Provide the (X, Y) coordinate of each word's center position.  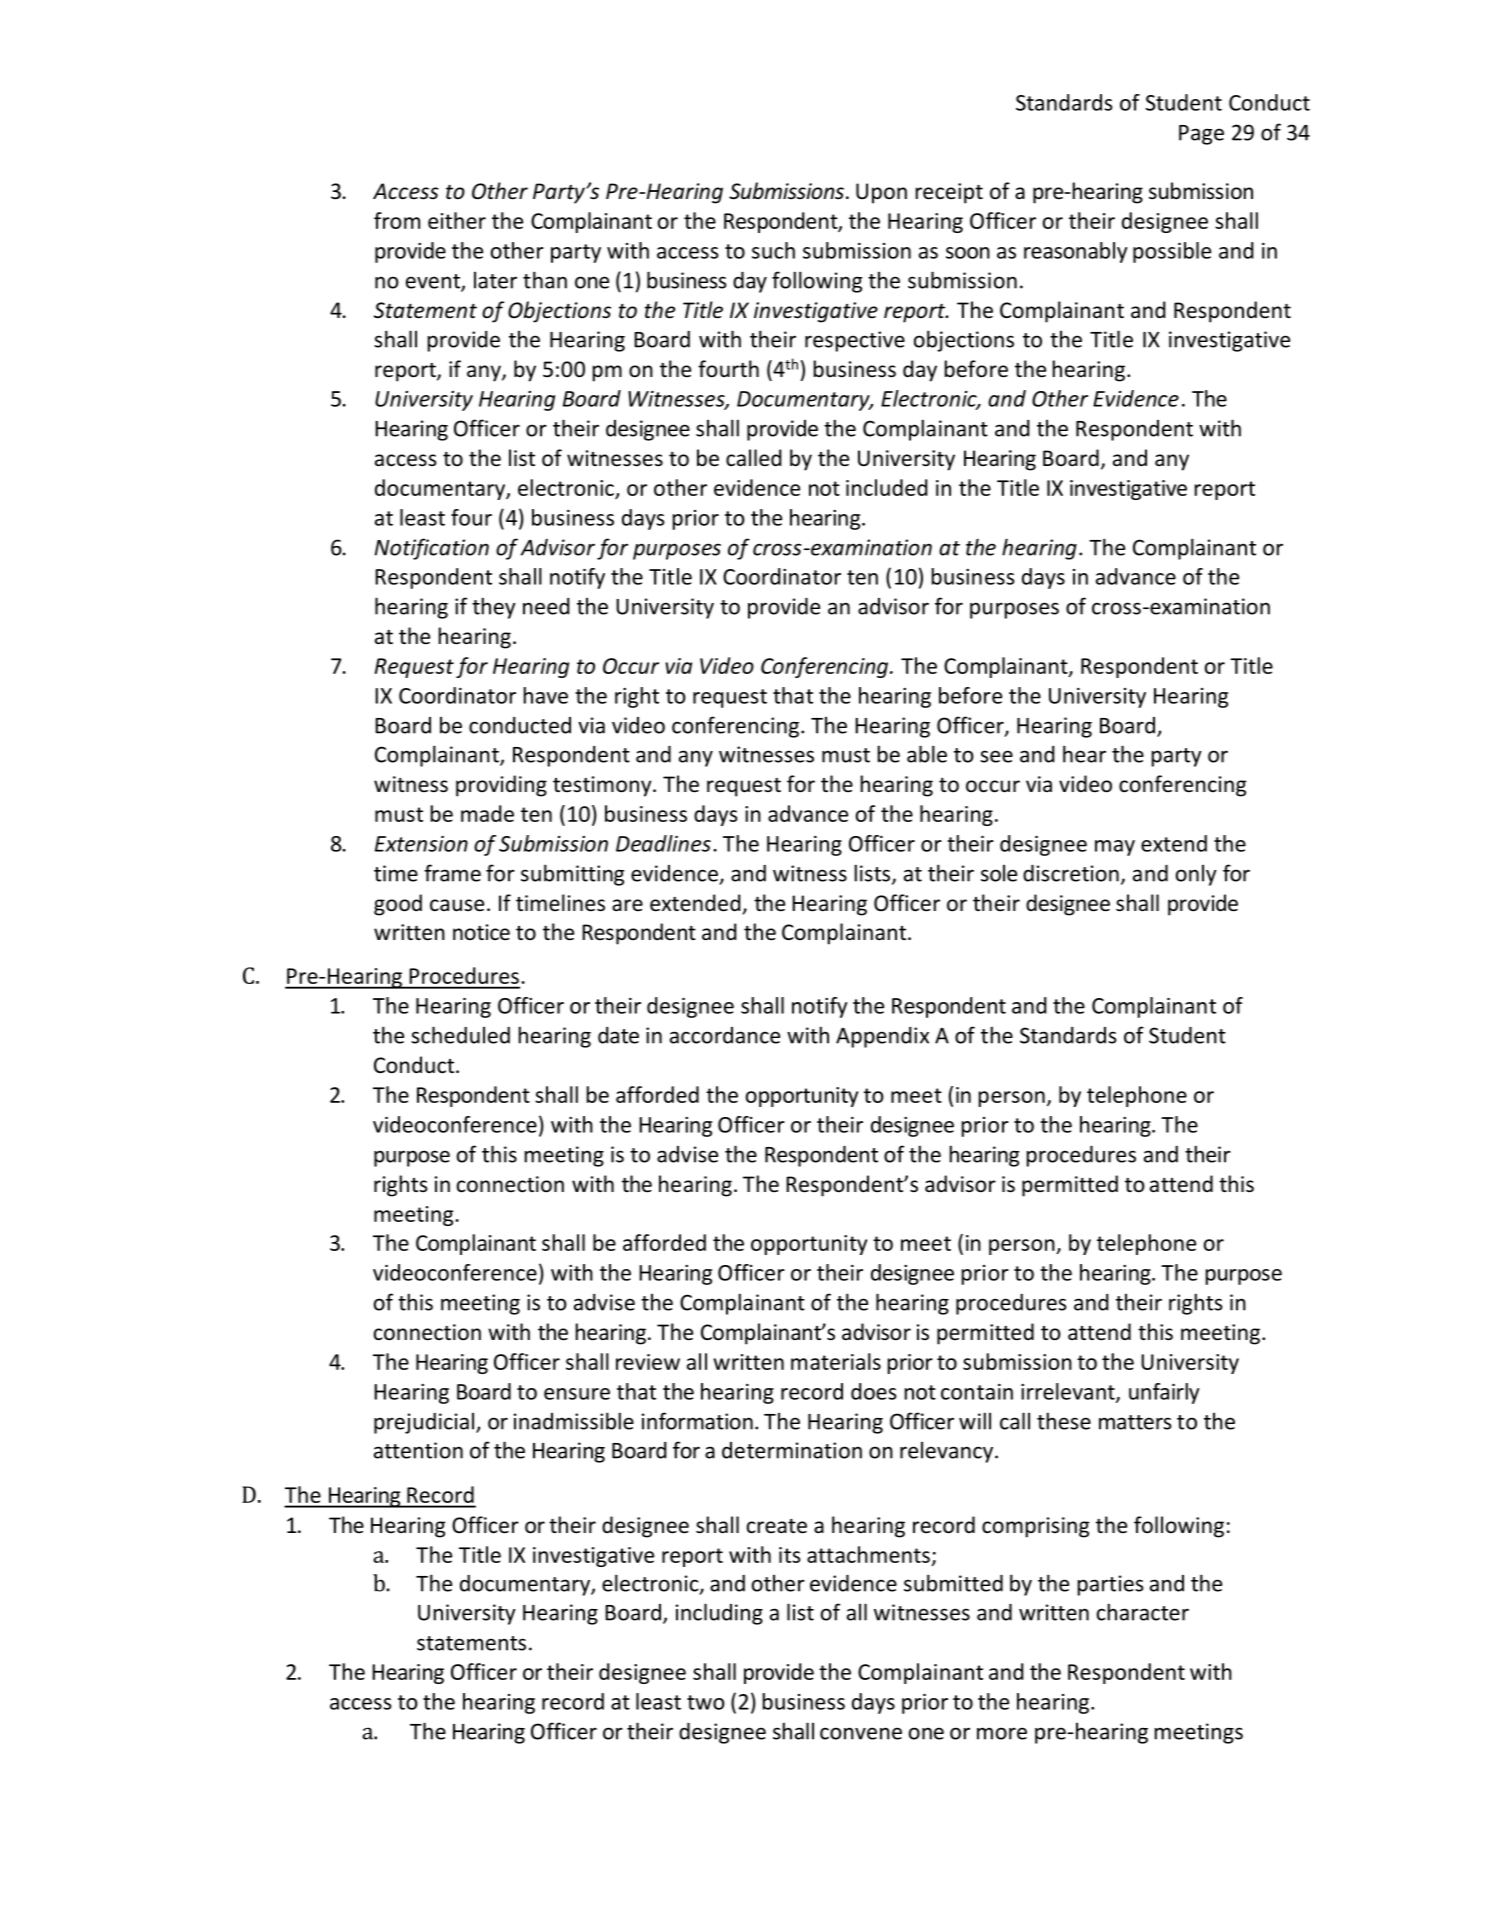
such (773, 250)
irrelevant (1069, 1392)
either (457, 220)
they (494, 608)
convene (861, 1733)
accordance (725, 1035)
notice (481, 932)
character (1143, 1612)
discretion (1071, 873)
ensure (577, 1394)
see (996, 756)
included (887, 487)
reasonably (1076, 252)
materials (836, 1361)
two (706, 1702)
